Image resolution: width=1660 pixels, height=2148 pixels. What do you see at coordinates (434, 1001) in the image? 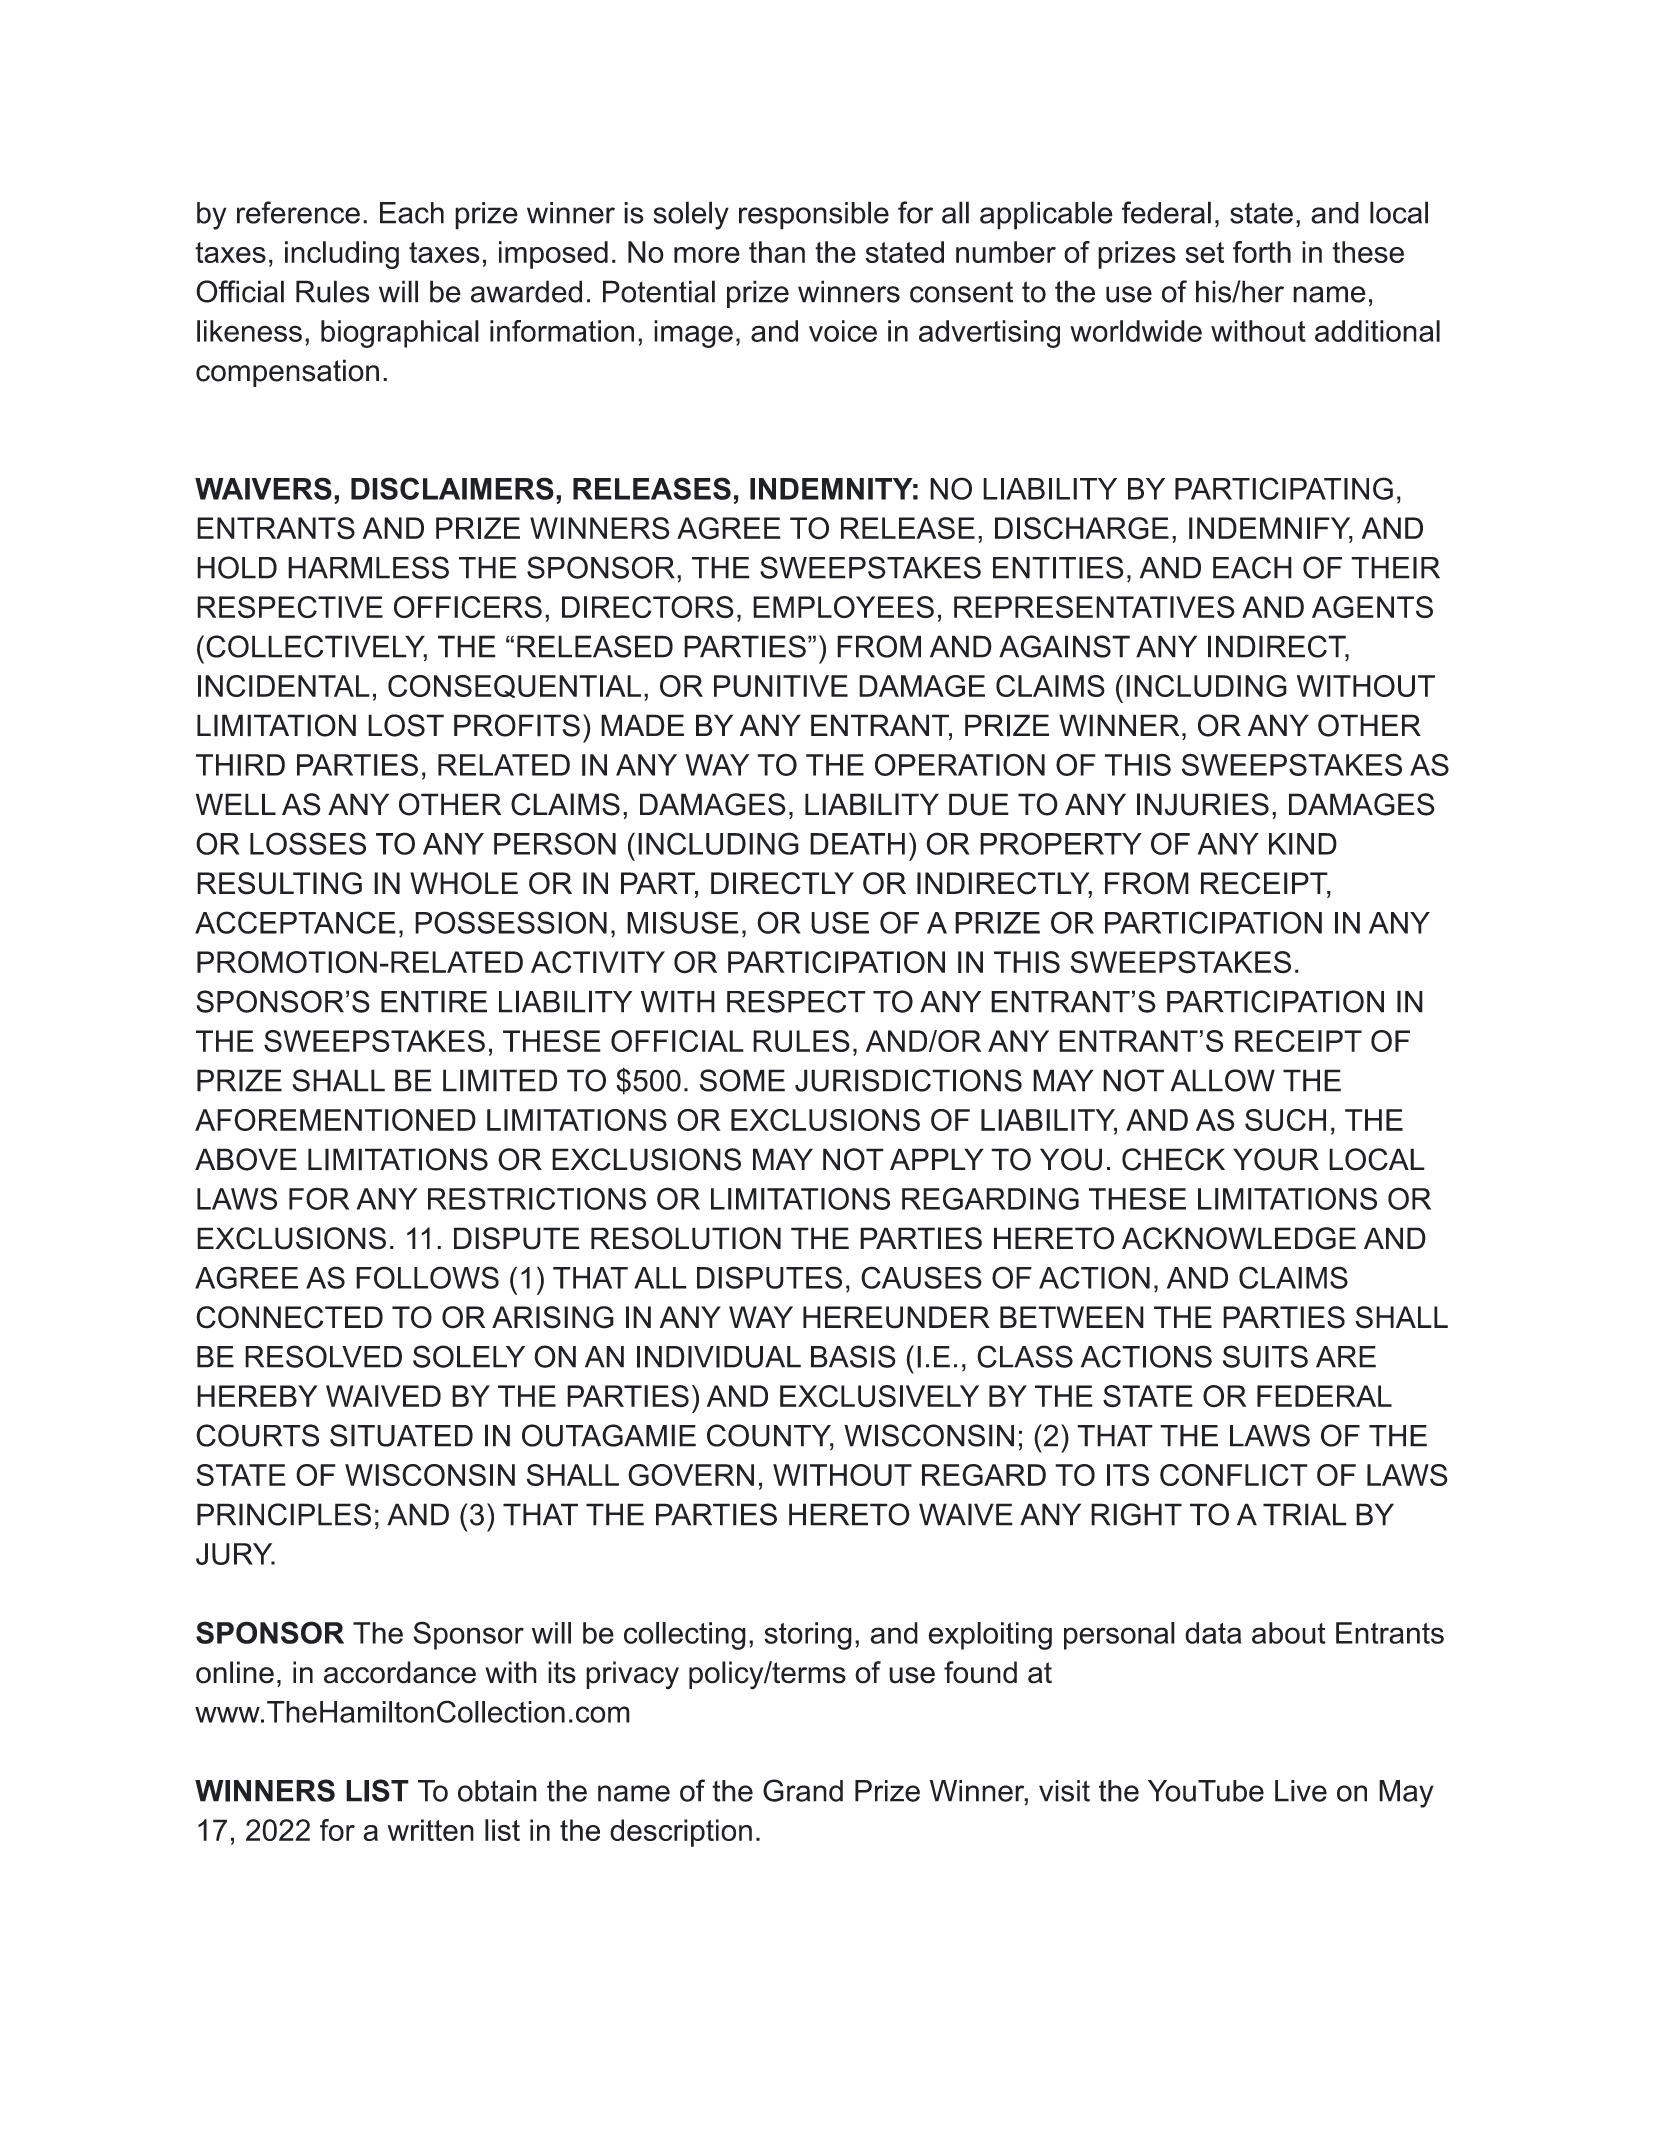
I see `ENTIRE` at bounding box center [434, 1001].
